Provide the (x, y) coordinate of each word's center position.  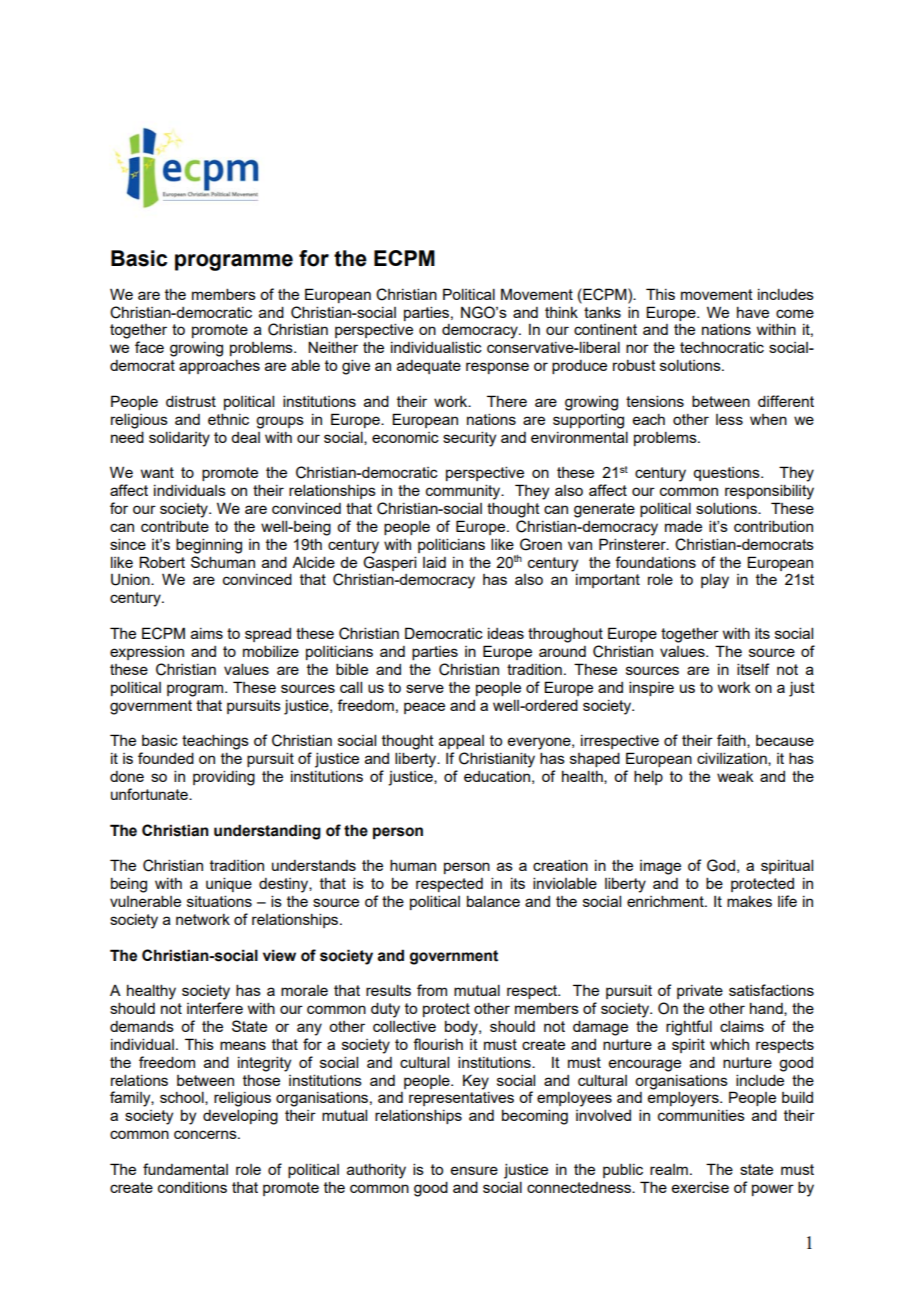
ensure (474, 1170)
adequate (429, 367)
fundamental (185, 1169)
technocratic (722, 347)
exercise (700, 1187)
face (149, 347)
